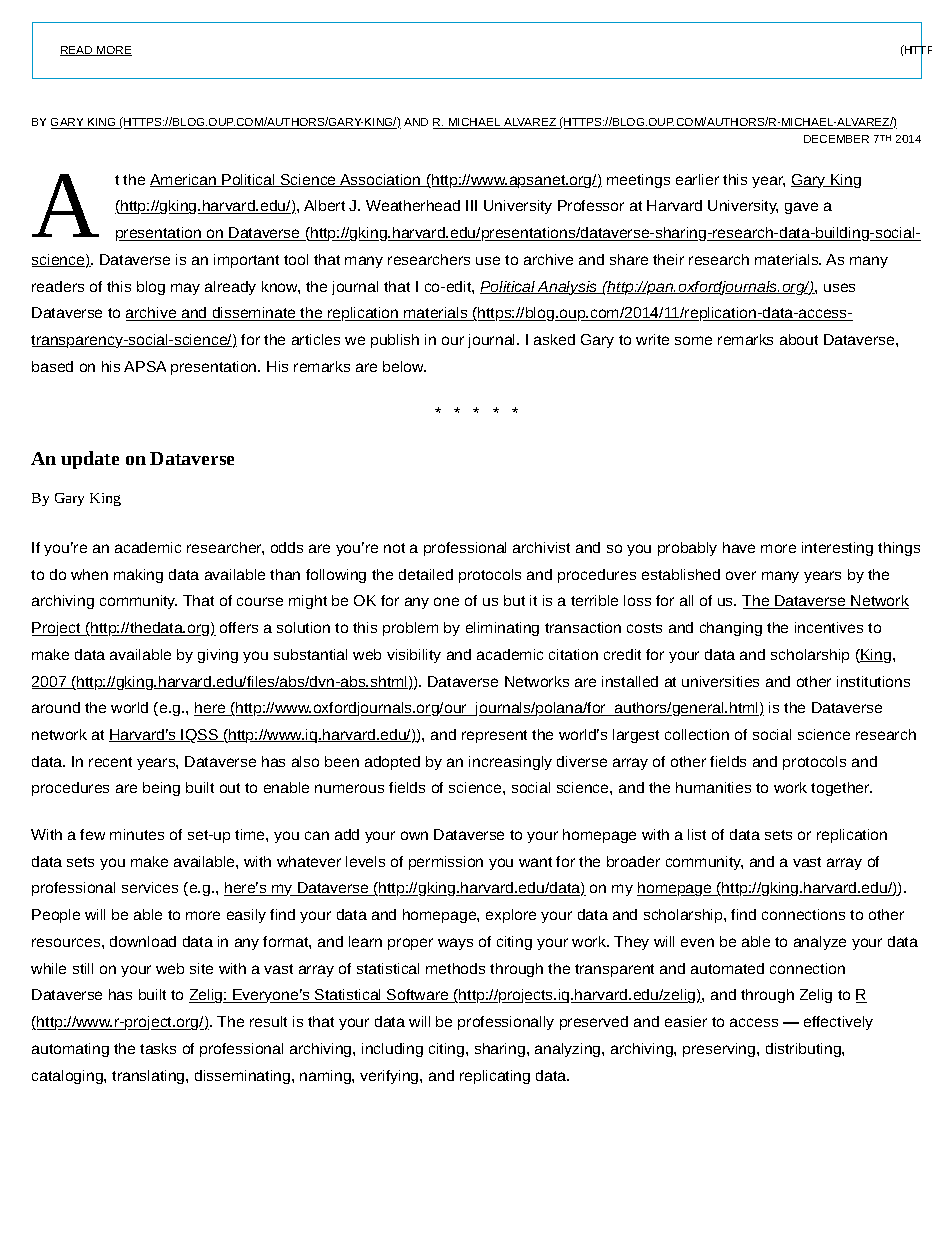  I want to click on eliminating, so click(502, 629).
